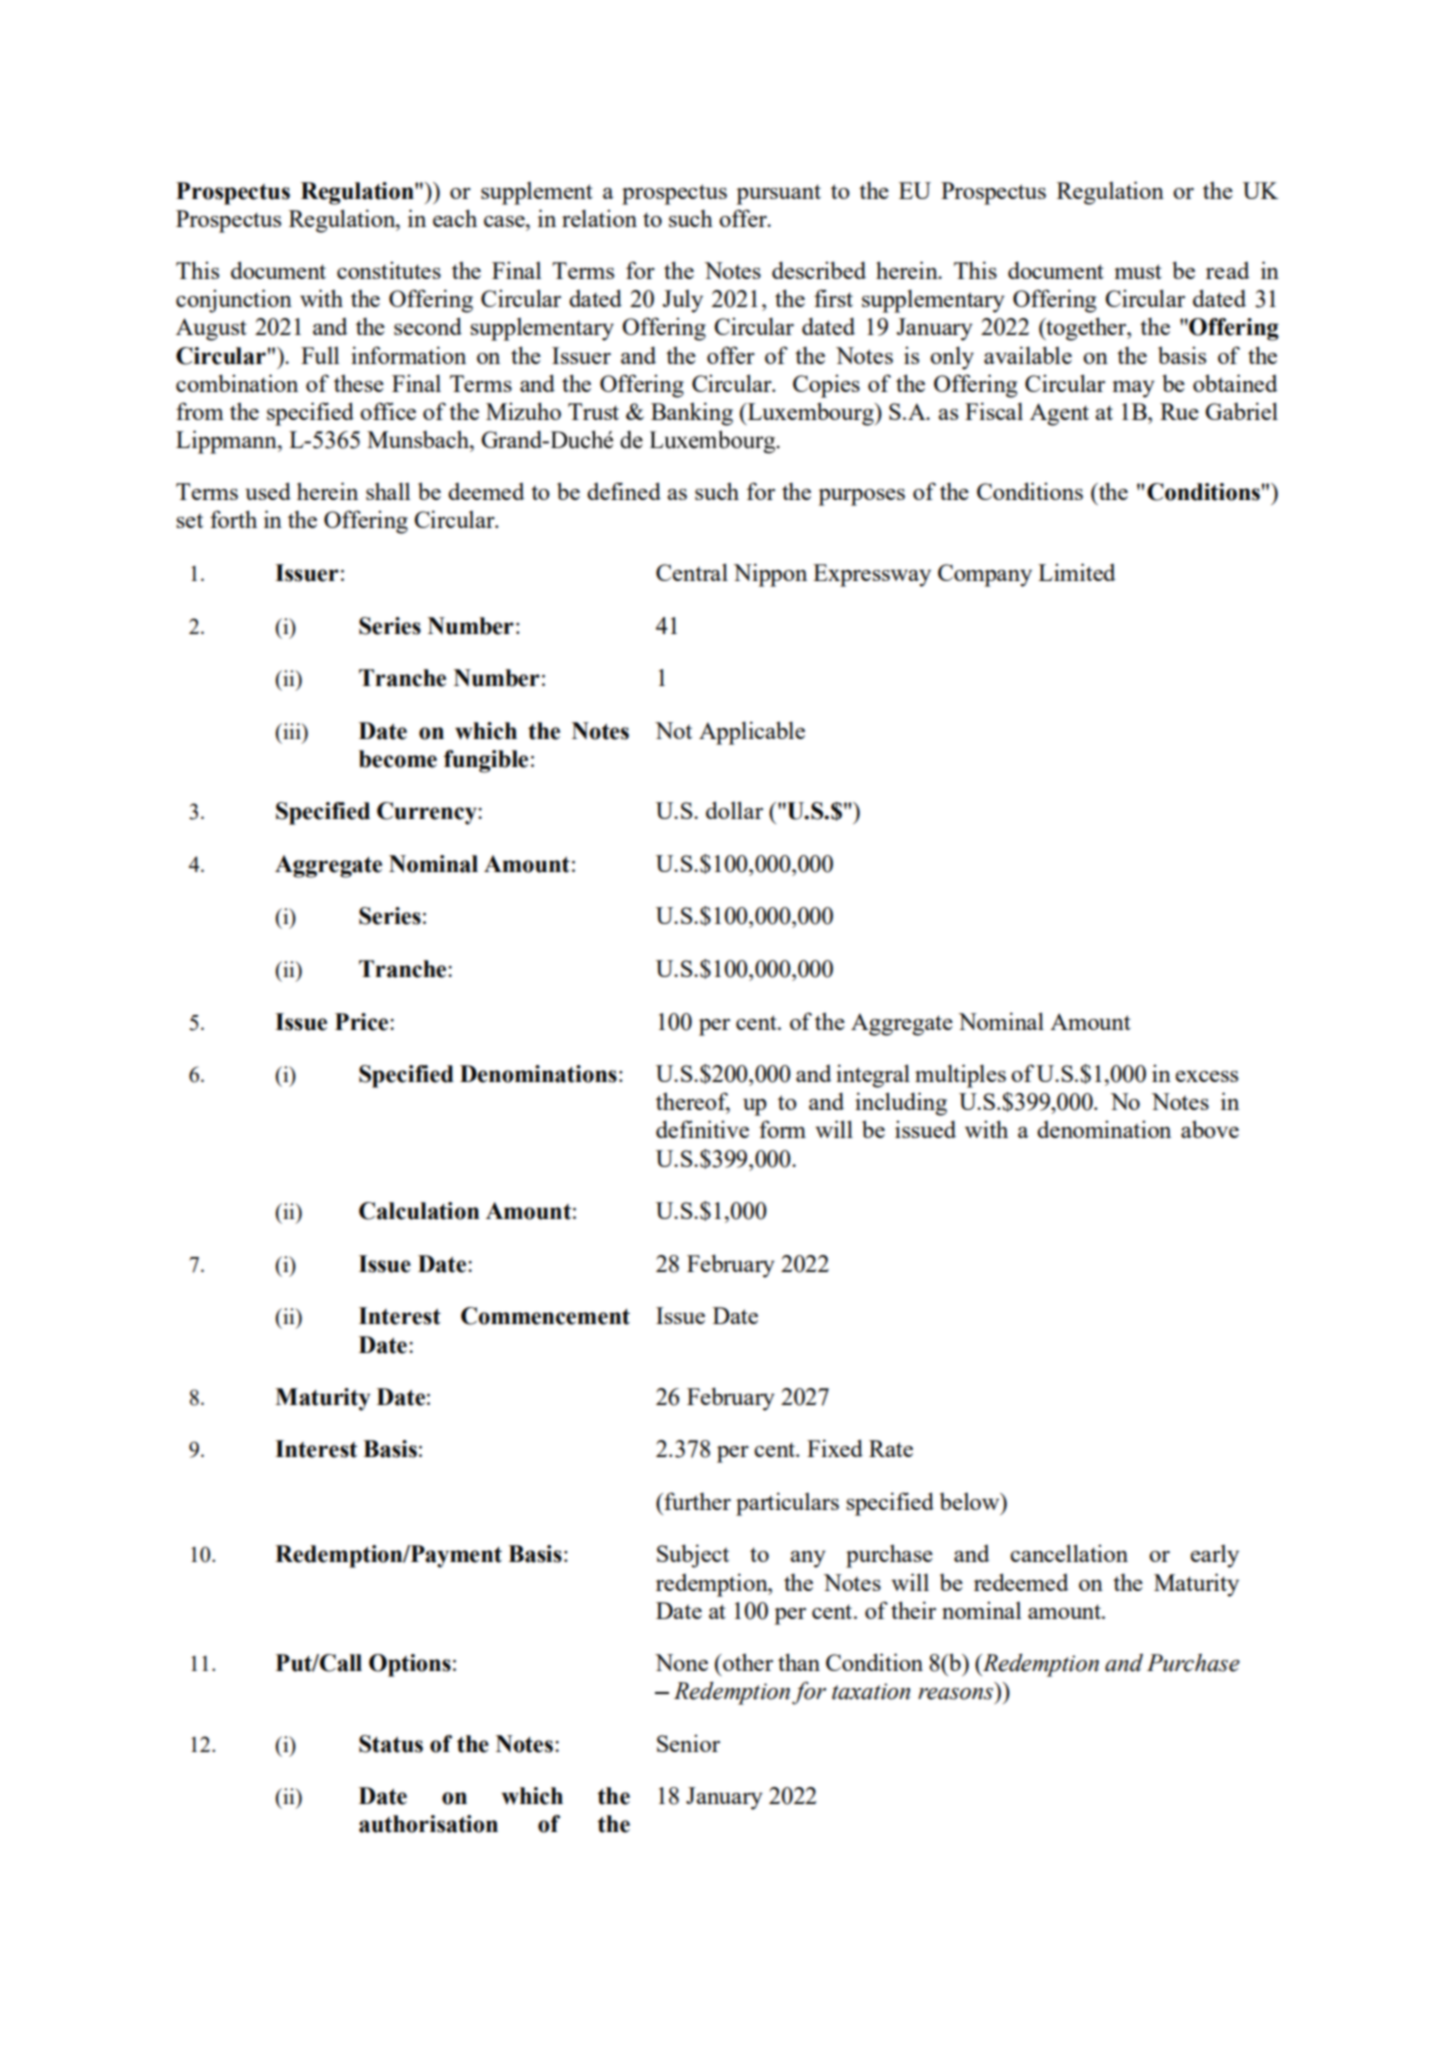 The height and width of the screenshot is (2057, 1454). I want to click on Limited, so click(1076, 572).
